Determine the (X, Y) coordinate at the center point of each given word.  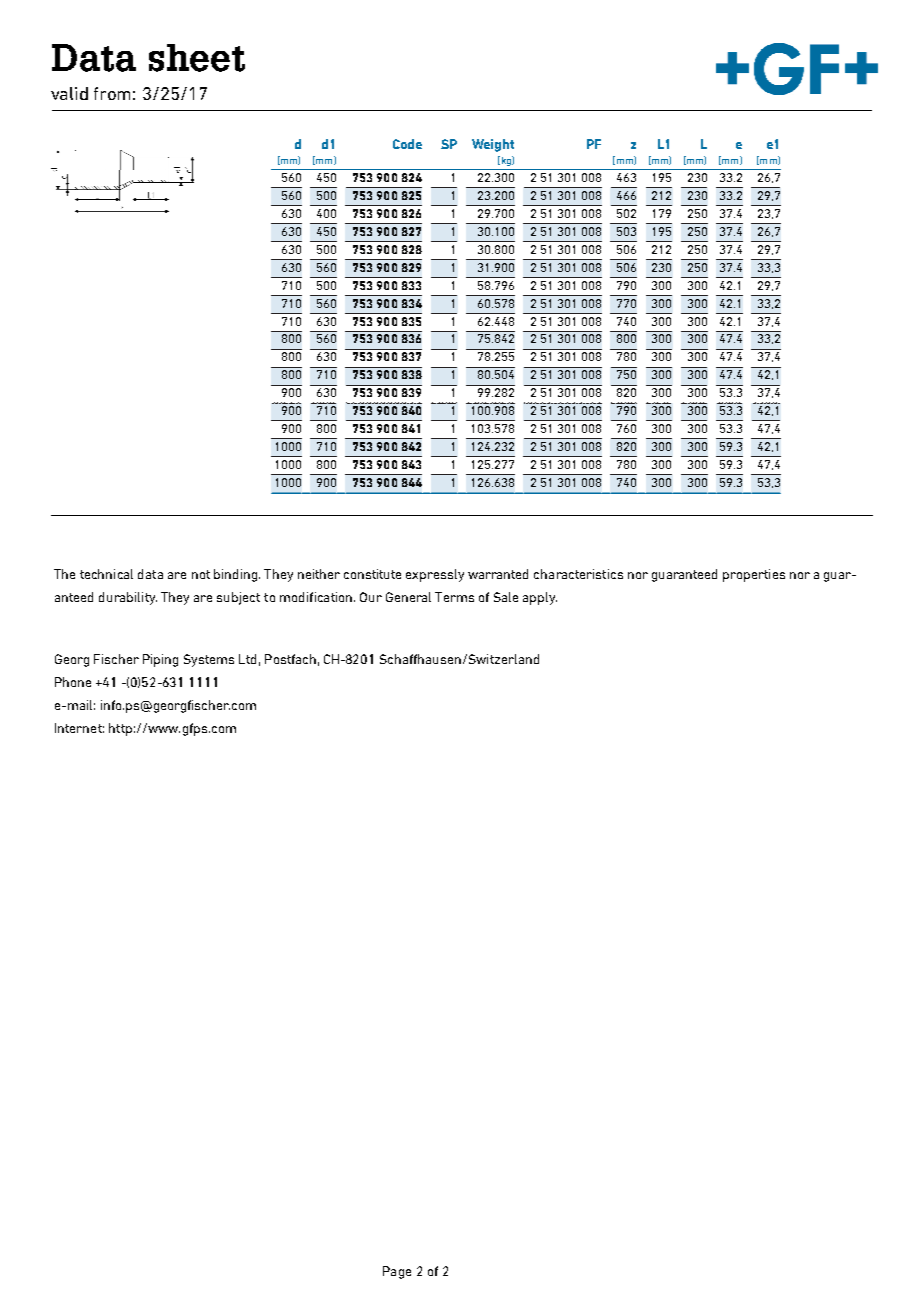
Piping (160, 660)
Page (397, 1272)
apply (540, 598)
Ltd (247, 659)
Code (407, 144)
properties (754, 575)
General (408, 597)
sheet (197, 58)
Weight (493, 145)
